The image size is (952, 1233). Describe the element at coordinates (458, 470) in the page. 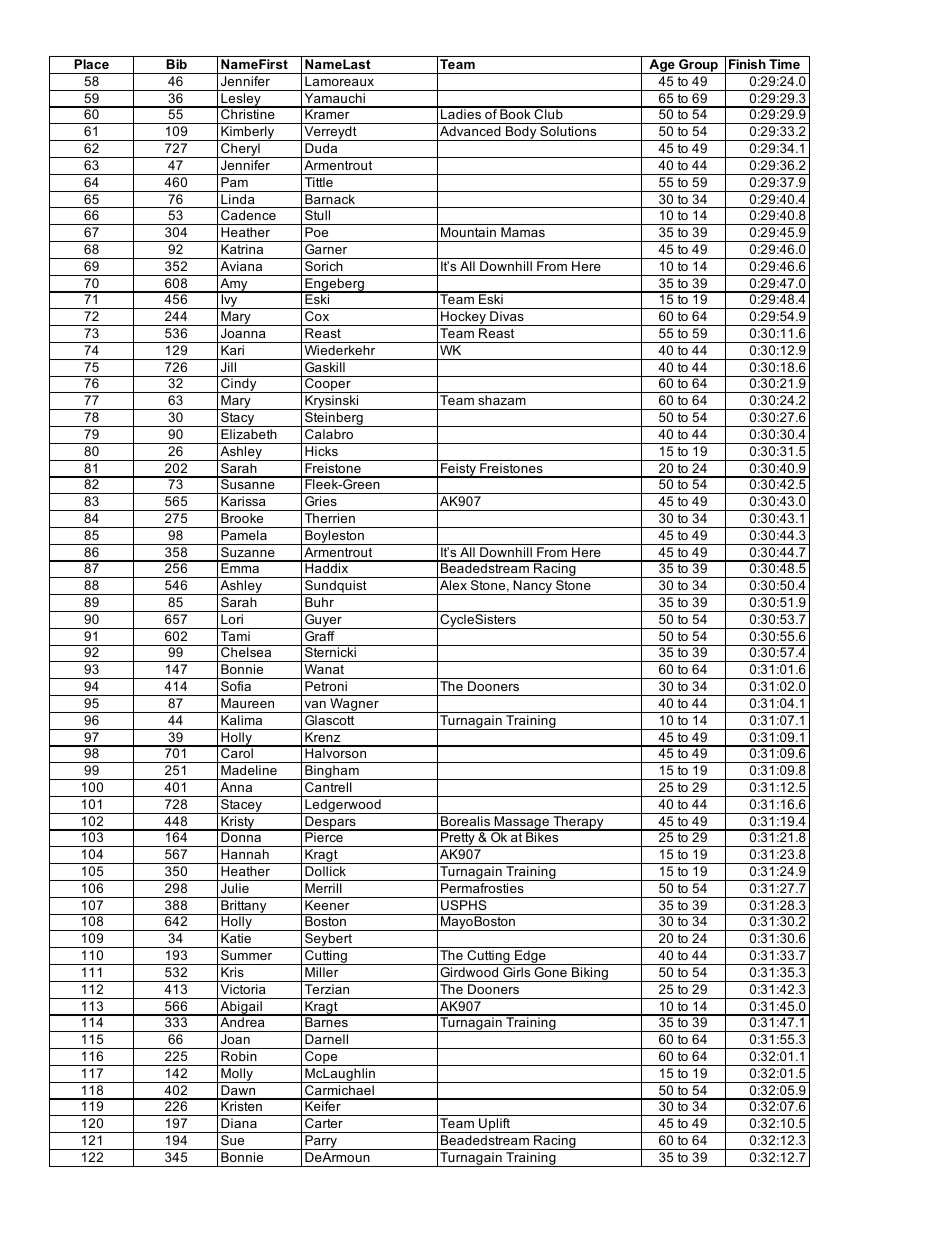

I see `Feisty` at that location.
